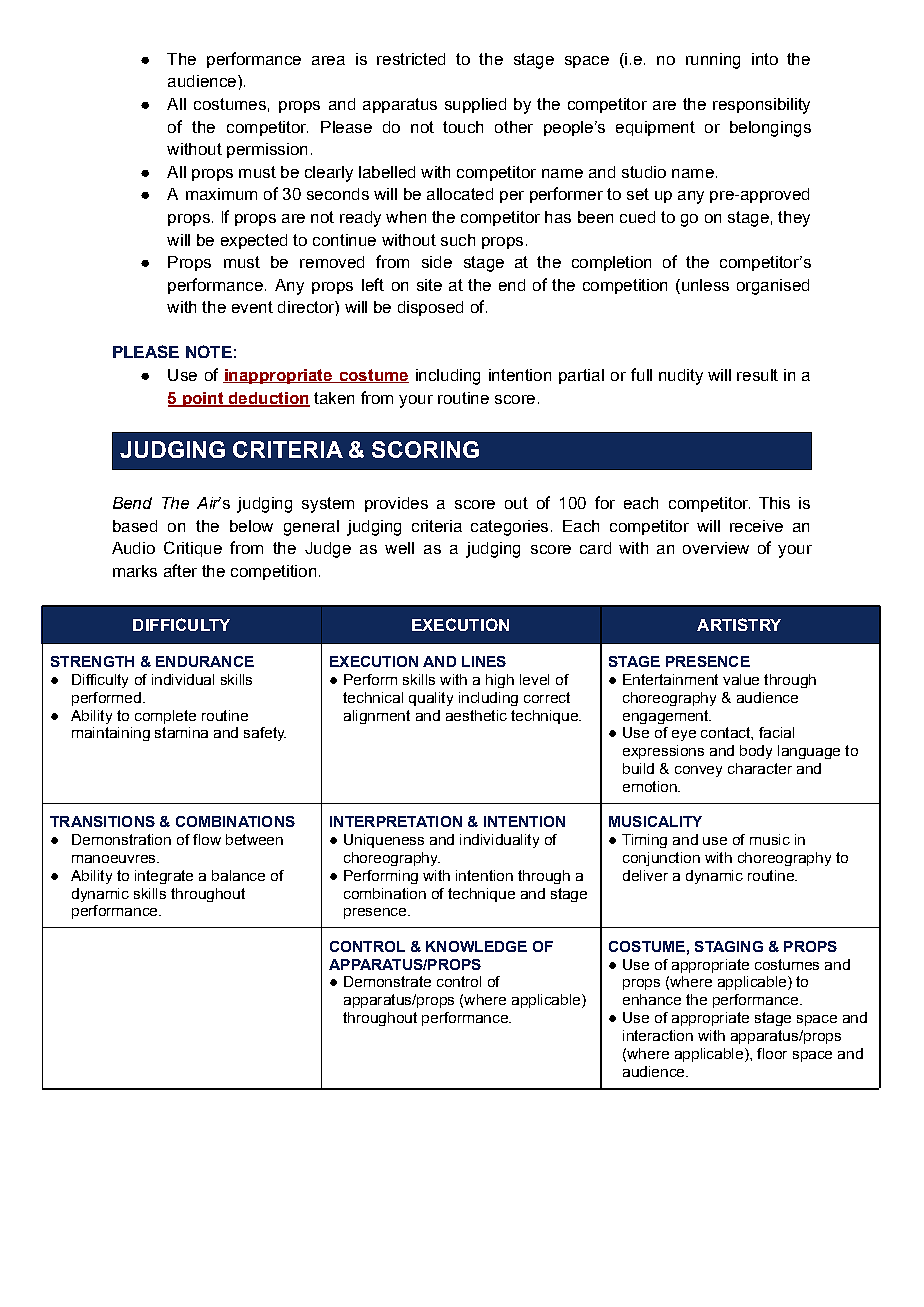 Image resolution: width=924 pixels, height=1307 pixels. Describe the element at coordinates (193, 549) in the screenshot. I see `Critique` at that location.
